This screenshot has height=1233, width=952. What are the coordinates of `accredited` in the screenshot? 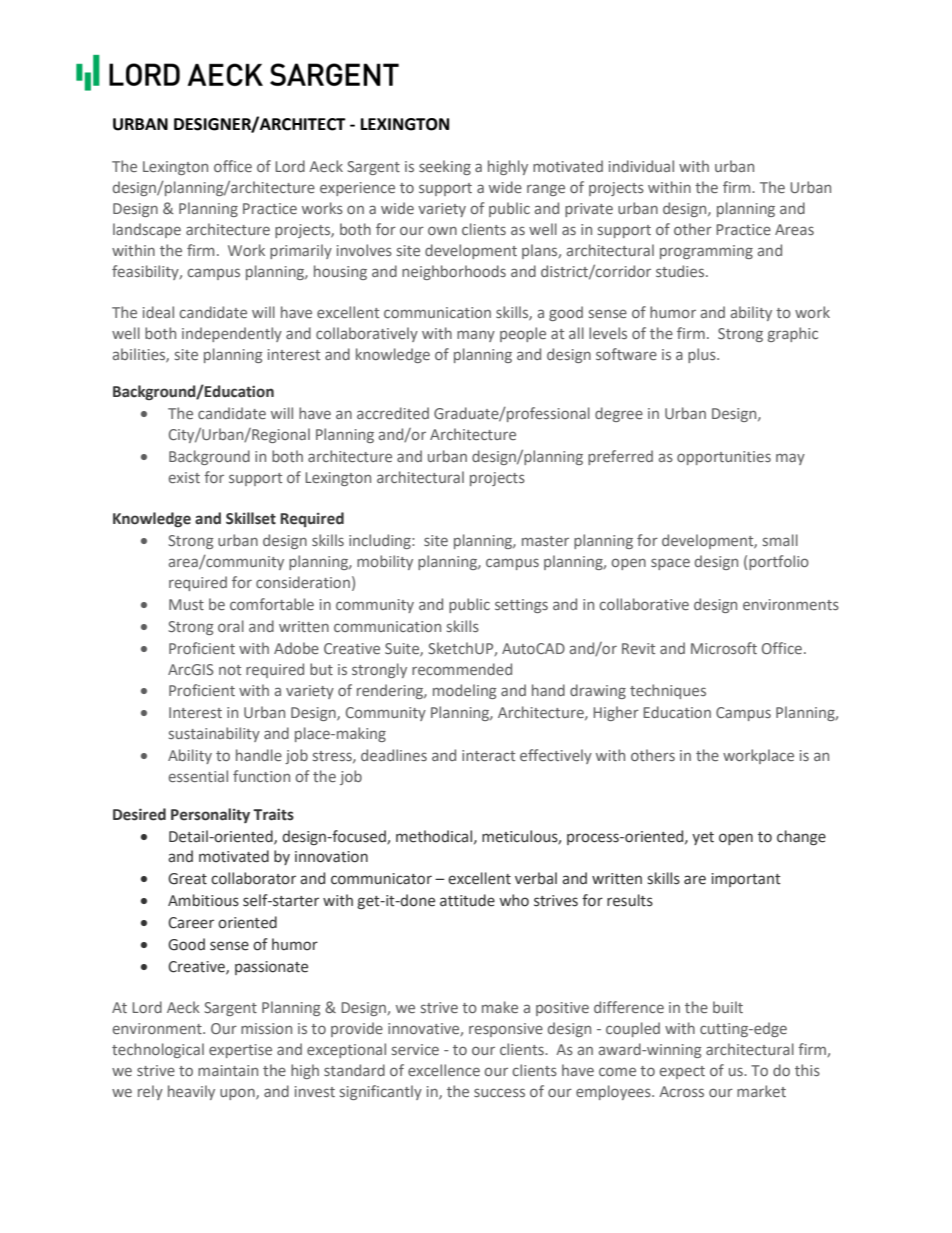 It's located at (393, 413).
